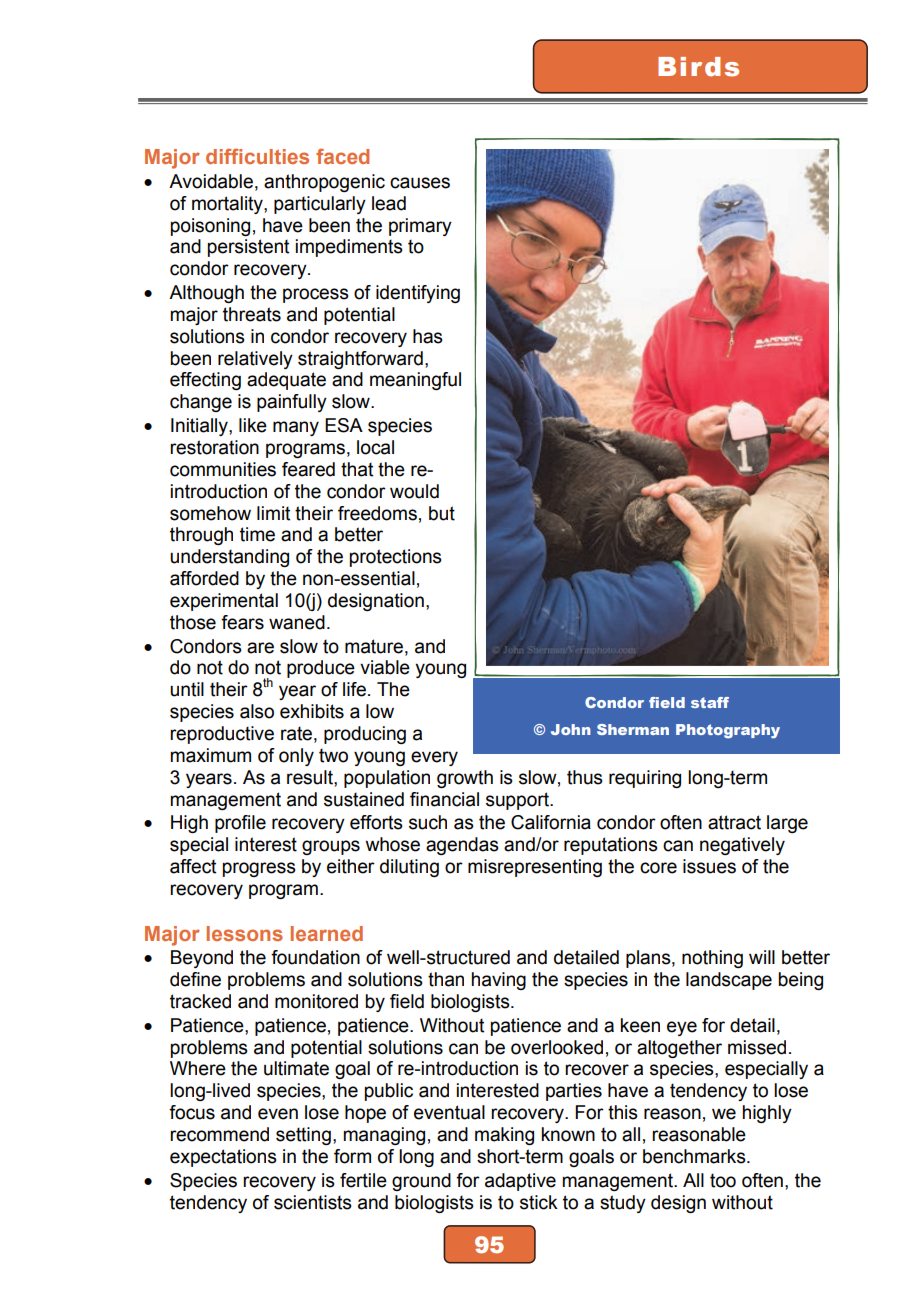  Describe the element at coordinates (535, 868) in the screenshot. I see `misrepresenting` at that location.
